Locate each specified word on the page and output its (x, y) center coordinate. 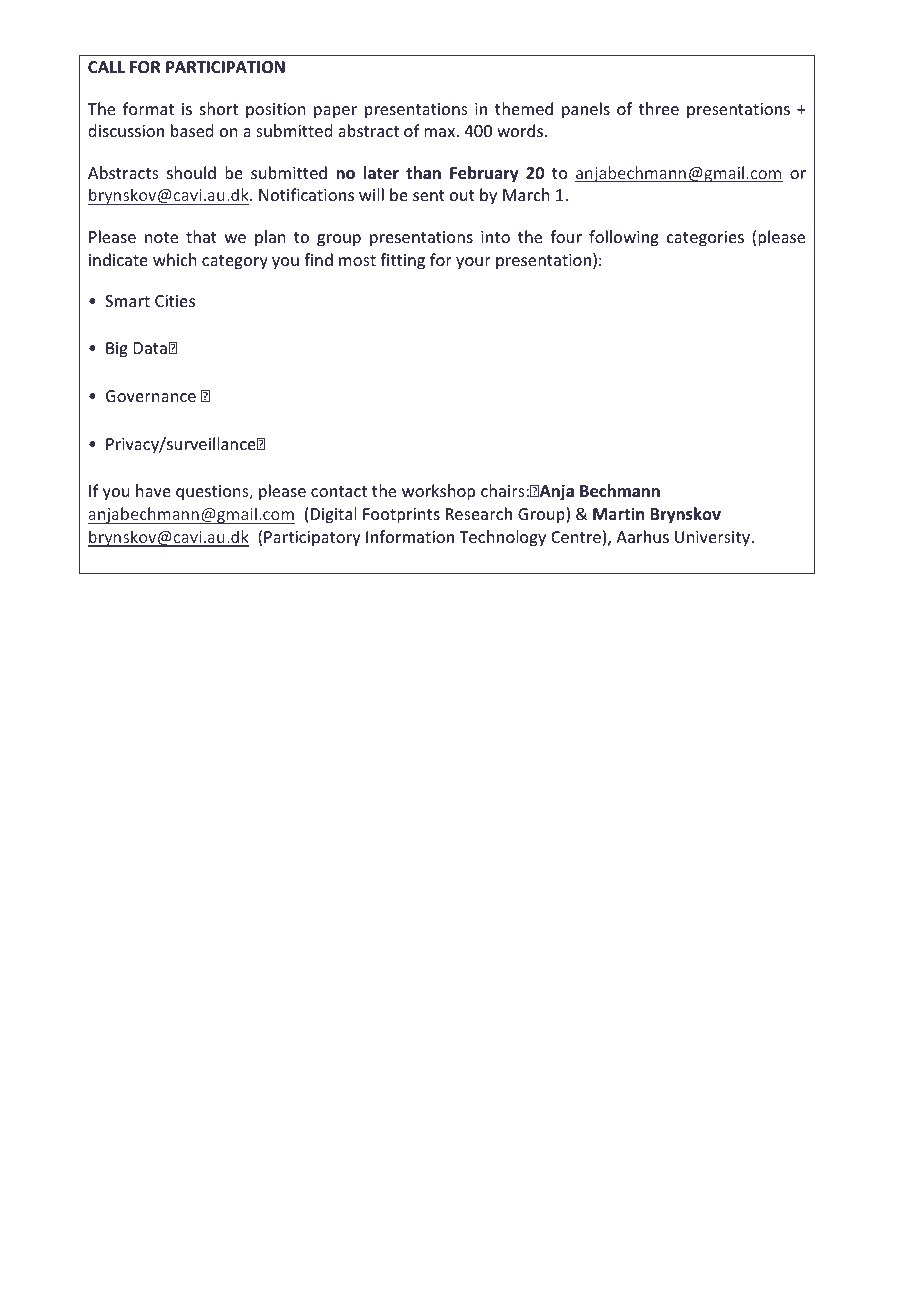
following (624, 238)
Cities (175, 301)
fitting (402, 261)
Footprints (401, 516)
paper (335, 112)
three (659, 108)
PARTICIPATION (225, 67)
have (153, 490)
